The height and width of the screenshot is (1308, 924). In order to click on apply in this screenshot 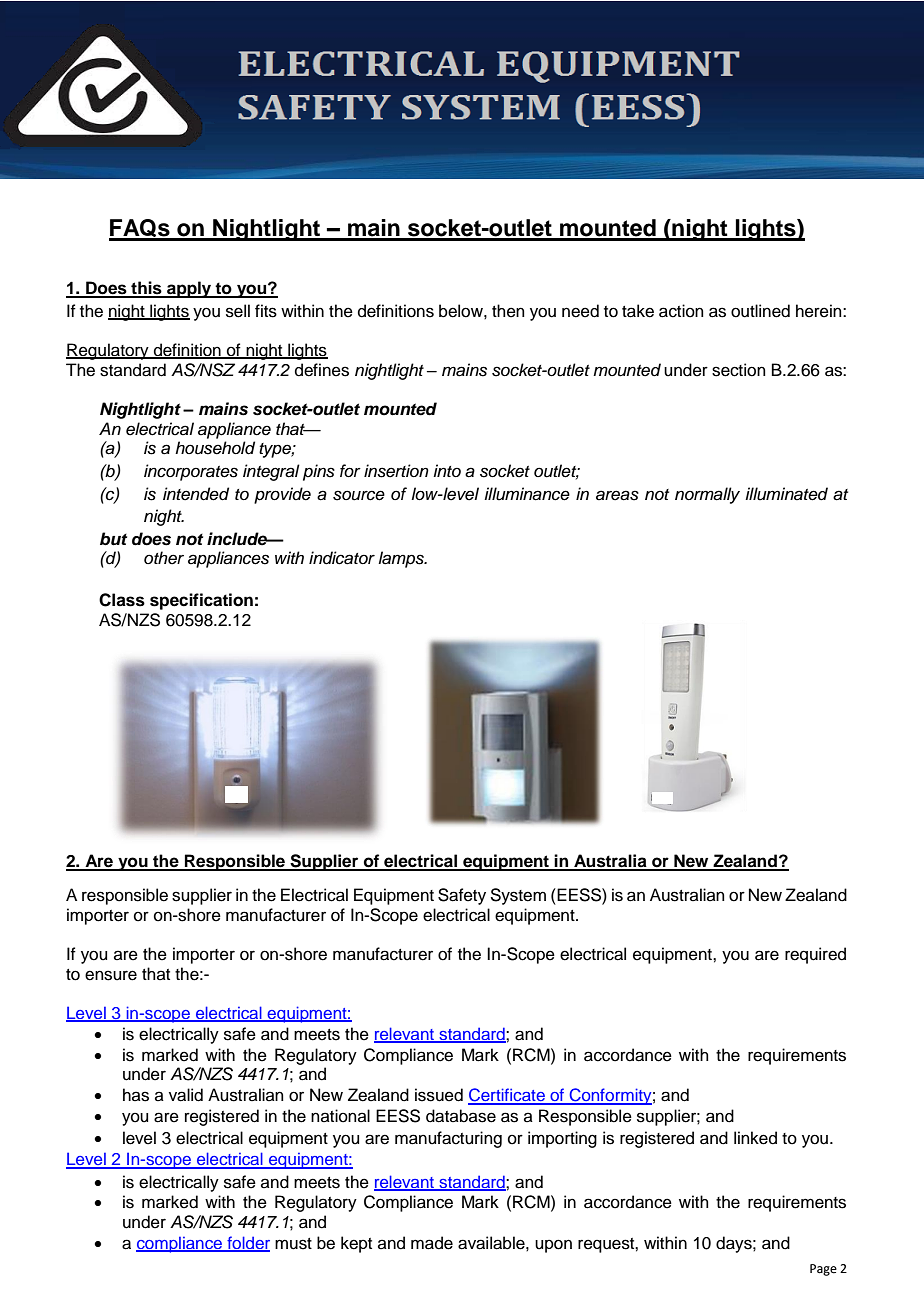, I will do `click(189, 289)`.
